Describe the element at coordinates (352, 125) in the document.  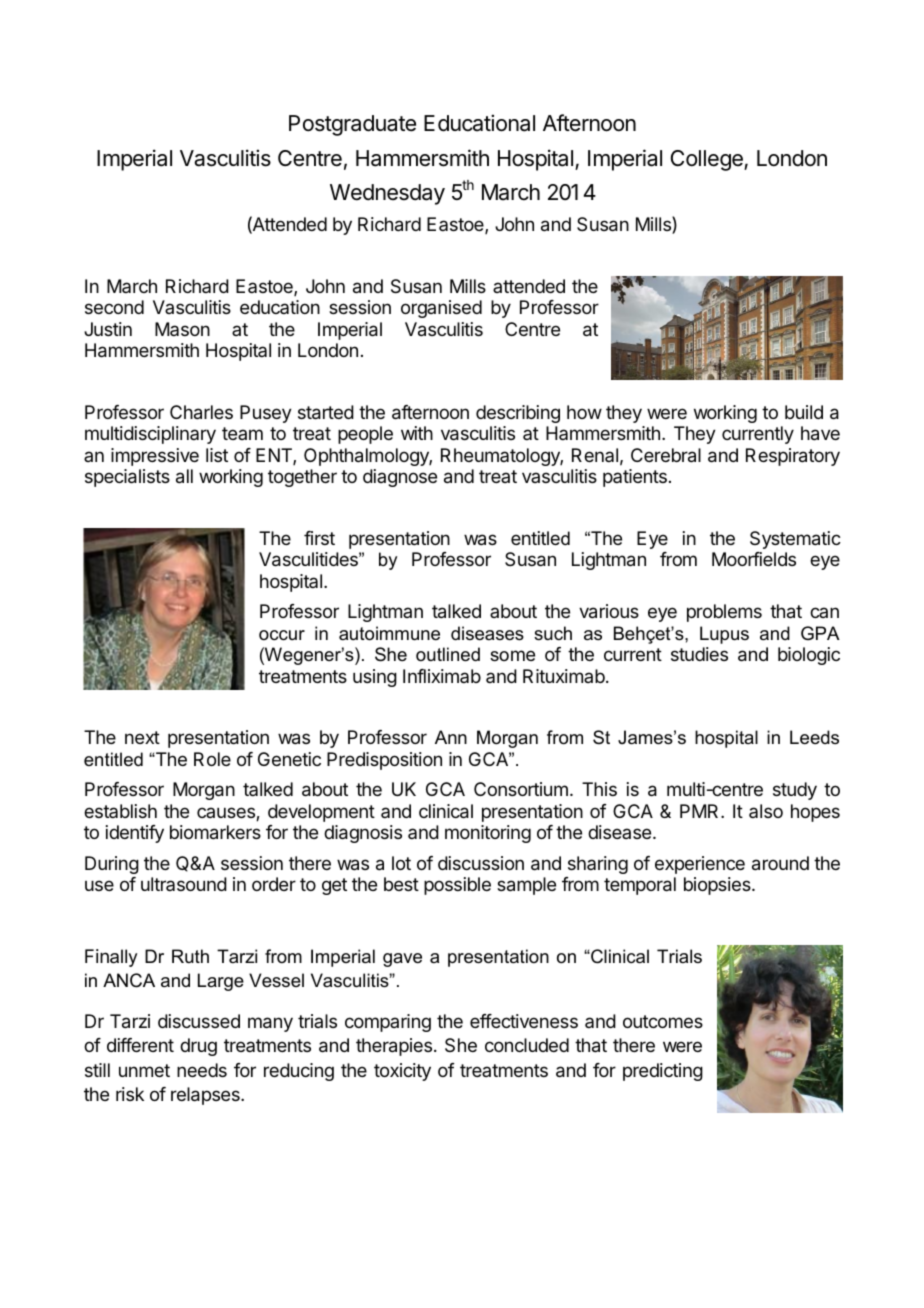
I see `Postgraduate` at that location.
